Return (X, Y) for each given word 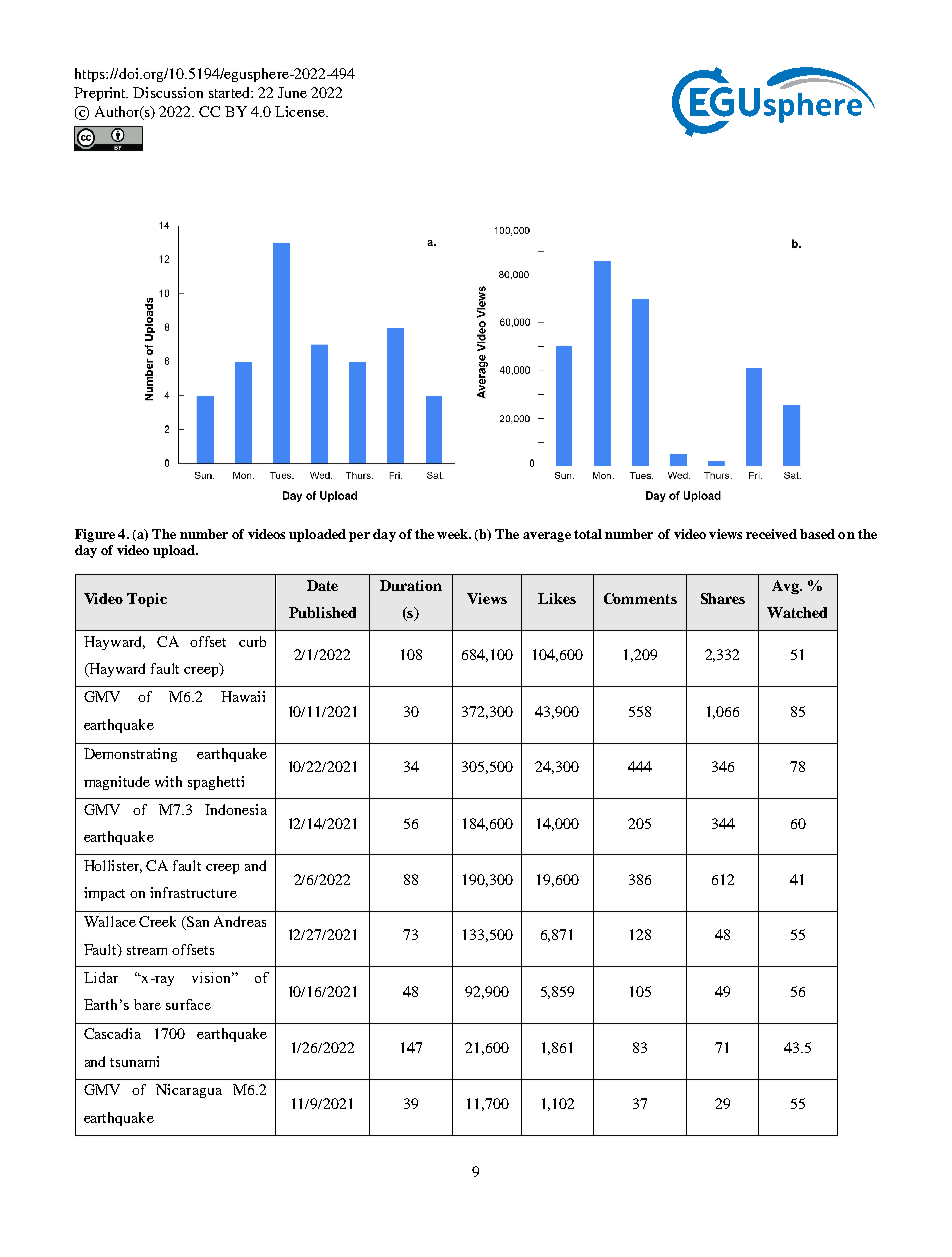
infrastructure (193, 892)
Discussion (168, 92)
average (547, 537)
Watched (797, 612)
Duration (411, 585)
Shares (723, 598)
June (292, 92)
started (230, 92)
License (301, 111)
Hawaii (243, 696)
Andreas (240, 921)
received (771, 534)
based (817, 534)
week (453, 534)
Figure (95, 535)
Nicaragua (189, 1091)
